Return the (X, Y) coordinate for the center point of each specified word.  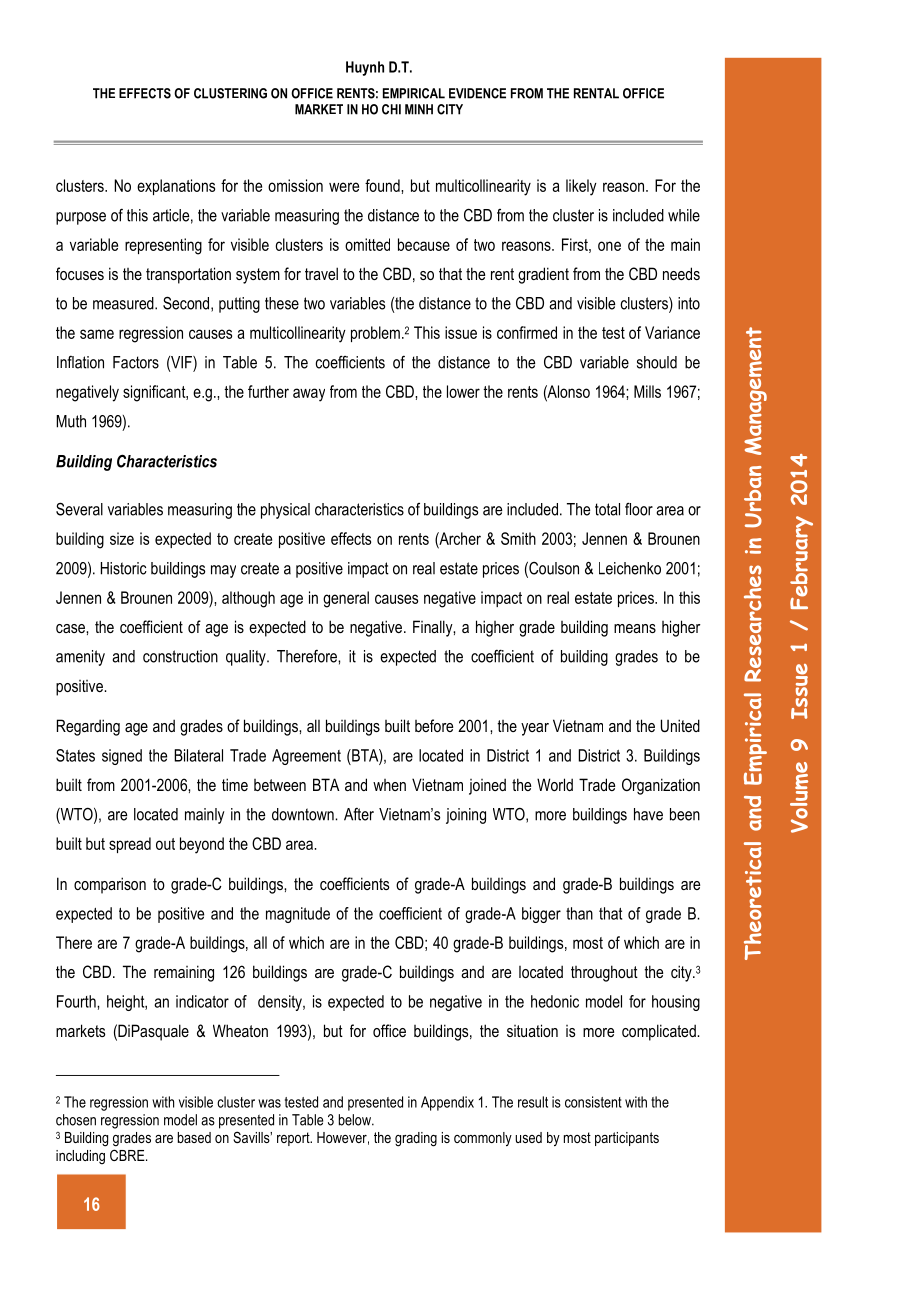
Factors (136, 362)
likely (581, 187)
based (194, 1137)
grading (416, 1139)
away (309, 395)
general (346, 599)
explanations (176, 187)
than (579, 913)
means (635, 628)
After (359, 814)
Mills (647, 391)
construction (180, 656)
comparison (110, 885)
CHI (391, 109)
